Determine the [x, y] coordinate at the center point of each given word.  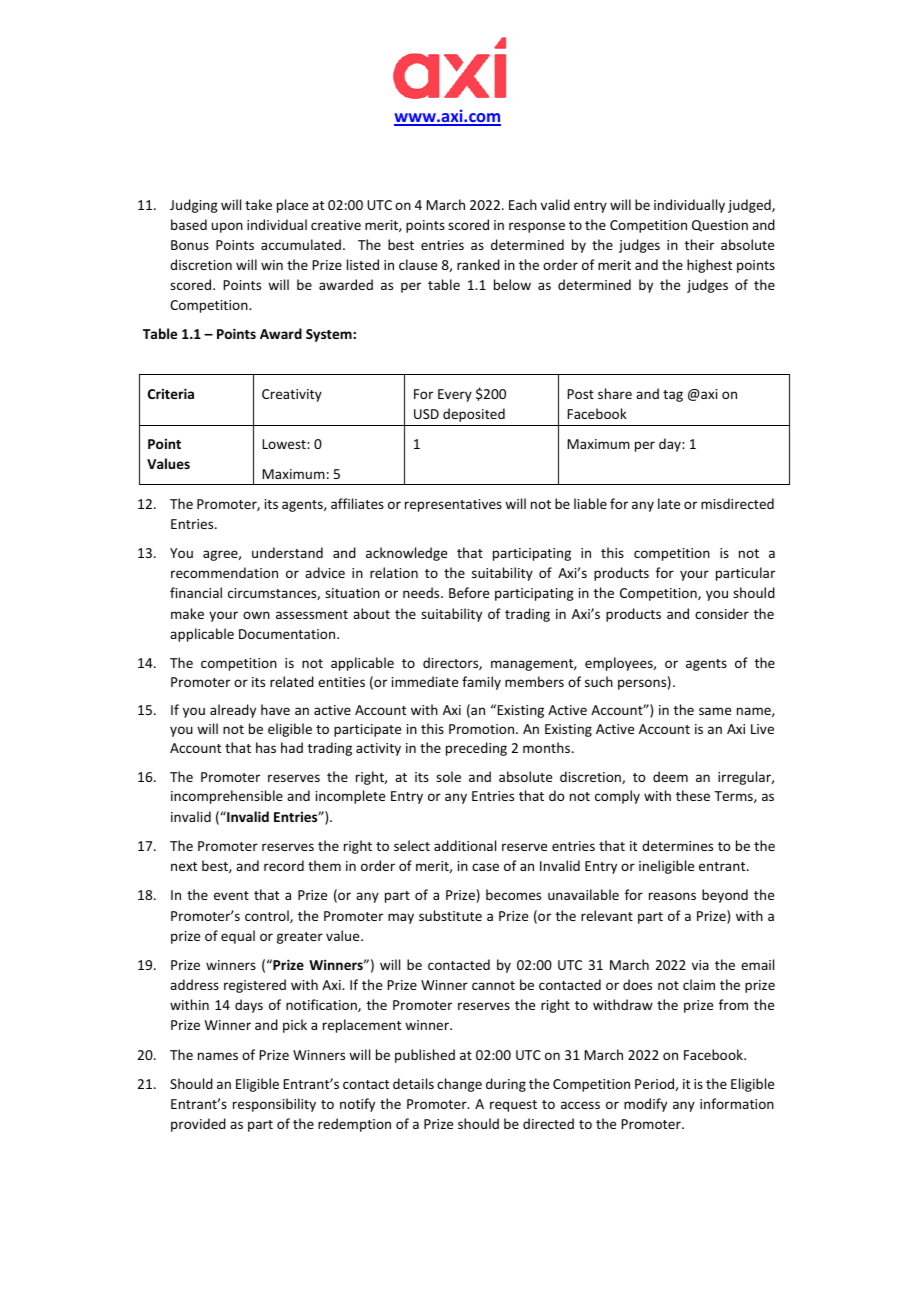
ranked [478, 264]
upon [227, 227]
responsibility [274, 1105]
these [693, 795]
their [699, 244]
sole [448, 776]
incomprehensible [227, 797]
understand [287, 552]
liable [590, 503]
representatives [453, 505]
